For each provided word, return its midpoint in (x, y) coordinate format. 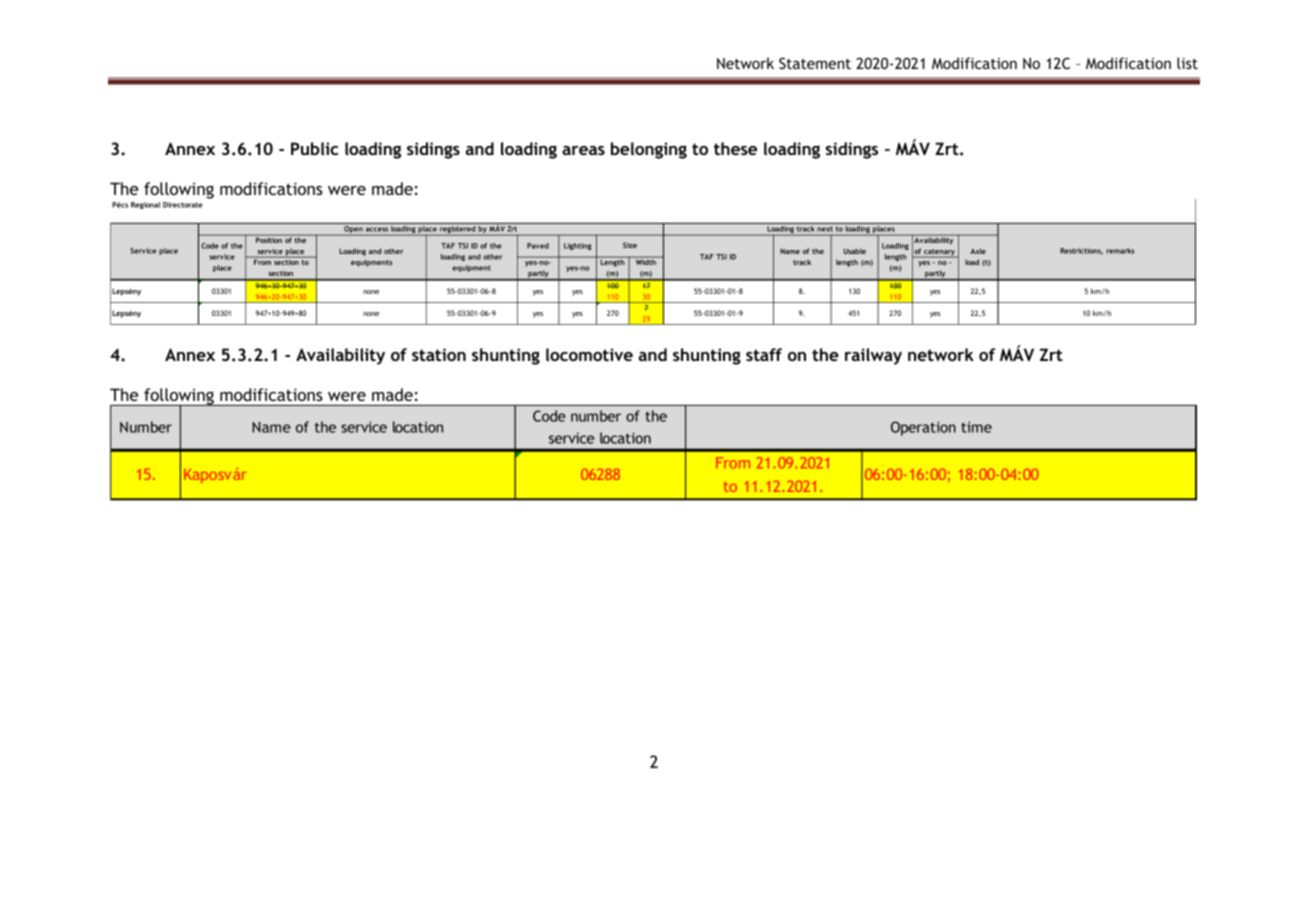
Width (645, 261)
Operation (923, 428)
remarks (1120, 251)
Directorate (183, 205)
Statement (815, 63)
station (439, 354)
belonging (649, 150)
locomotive (589, 354)
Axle (978, 251)
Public (314, 148)
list (1187, 63)
